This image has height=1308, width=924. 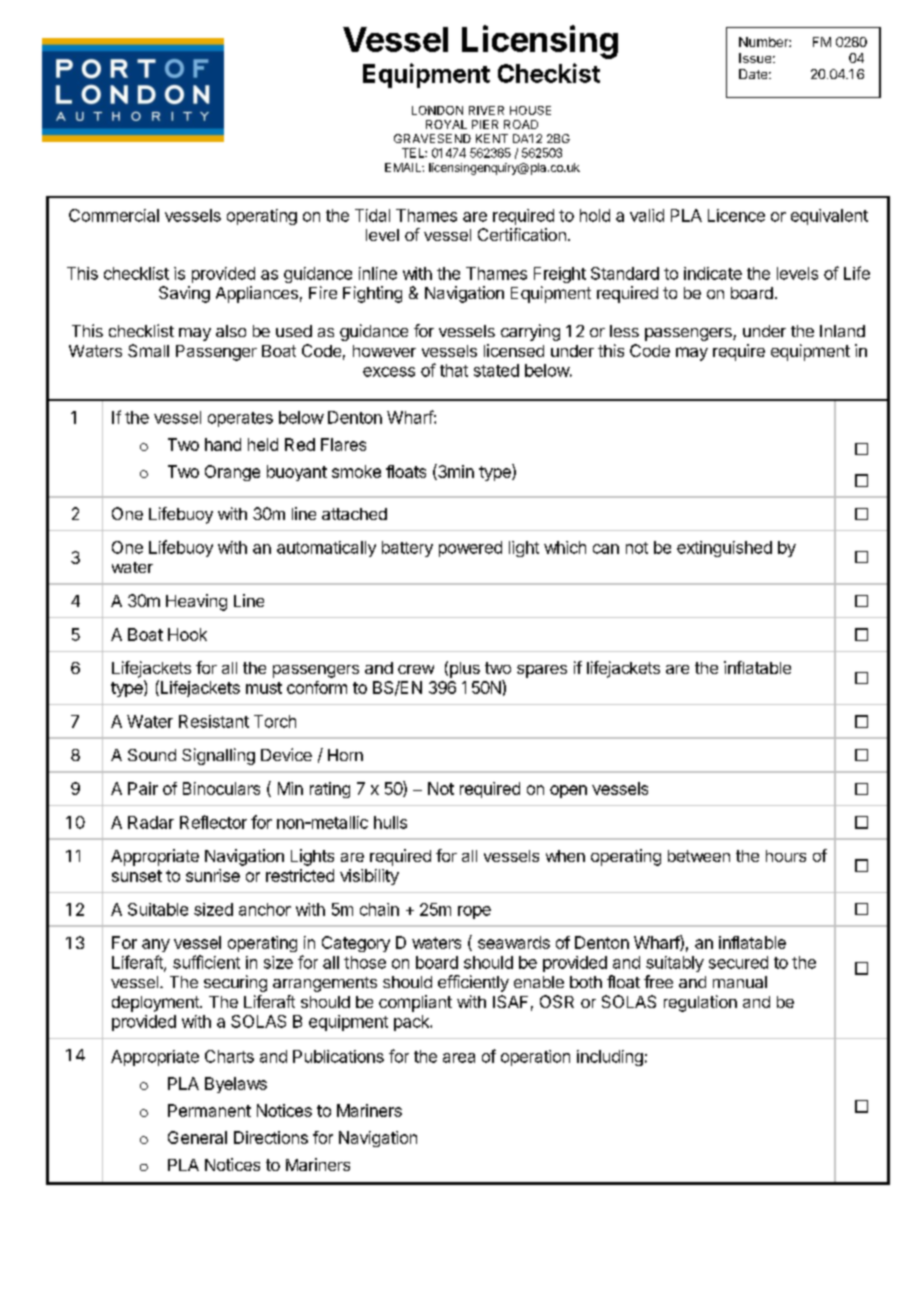 What do you see at coordinates (470, 549) in the image?
I see `powered` at bounding box center [470, 549].
